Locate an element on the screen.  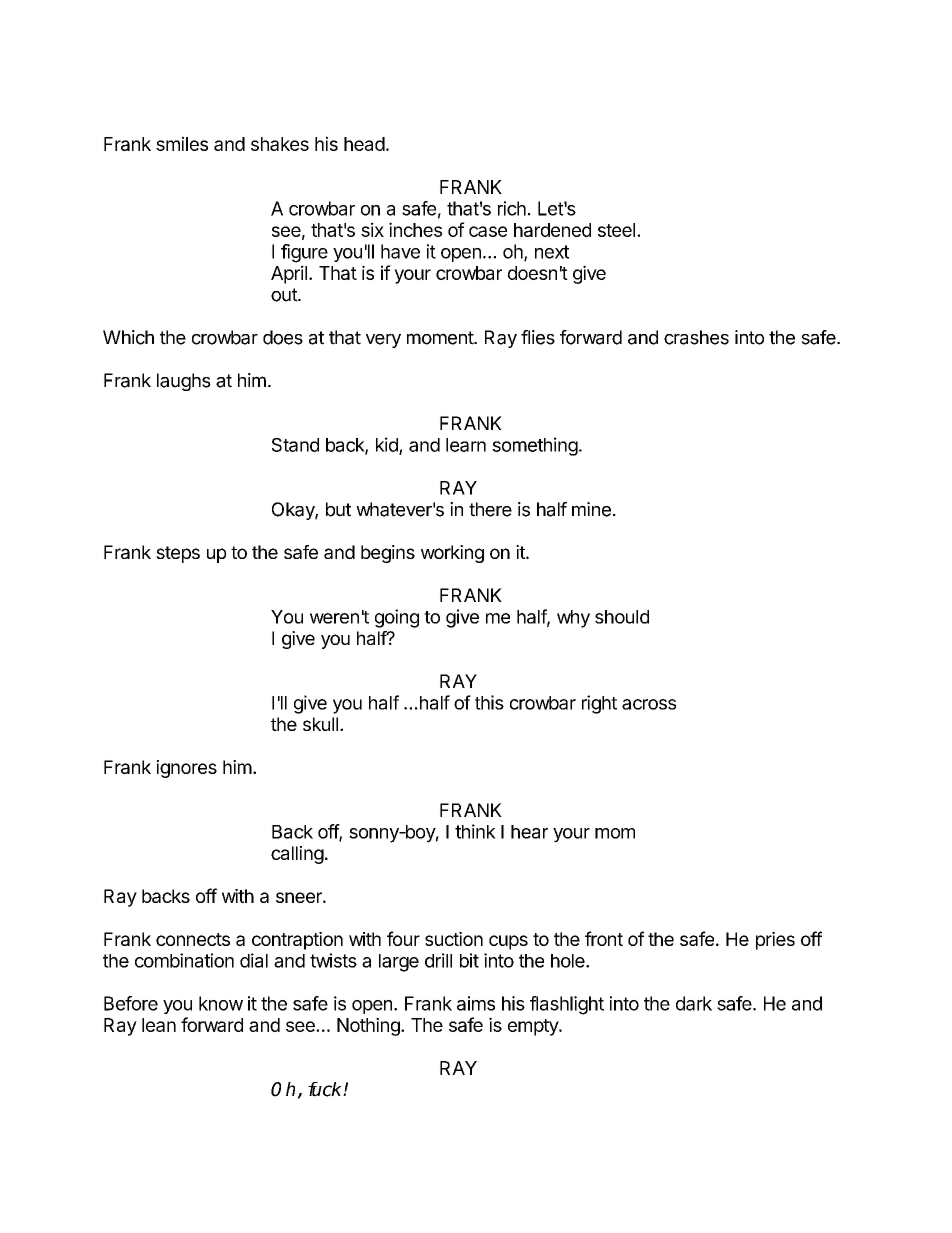
going is located at coordinates (397, 618).
